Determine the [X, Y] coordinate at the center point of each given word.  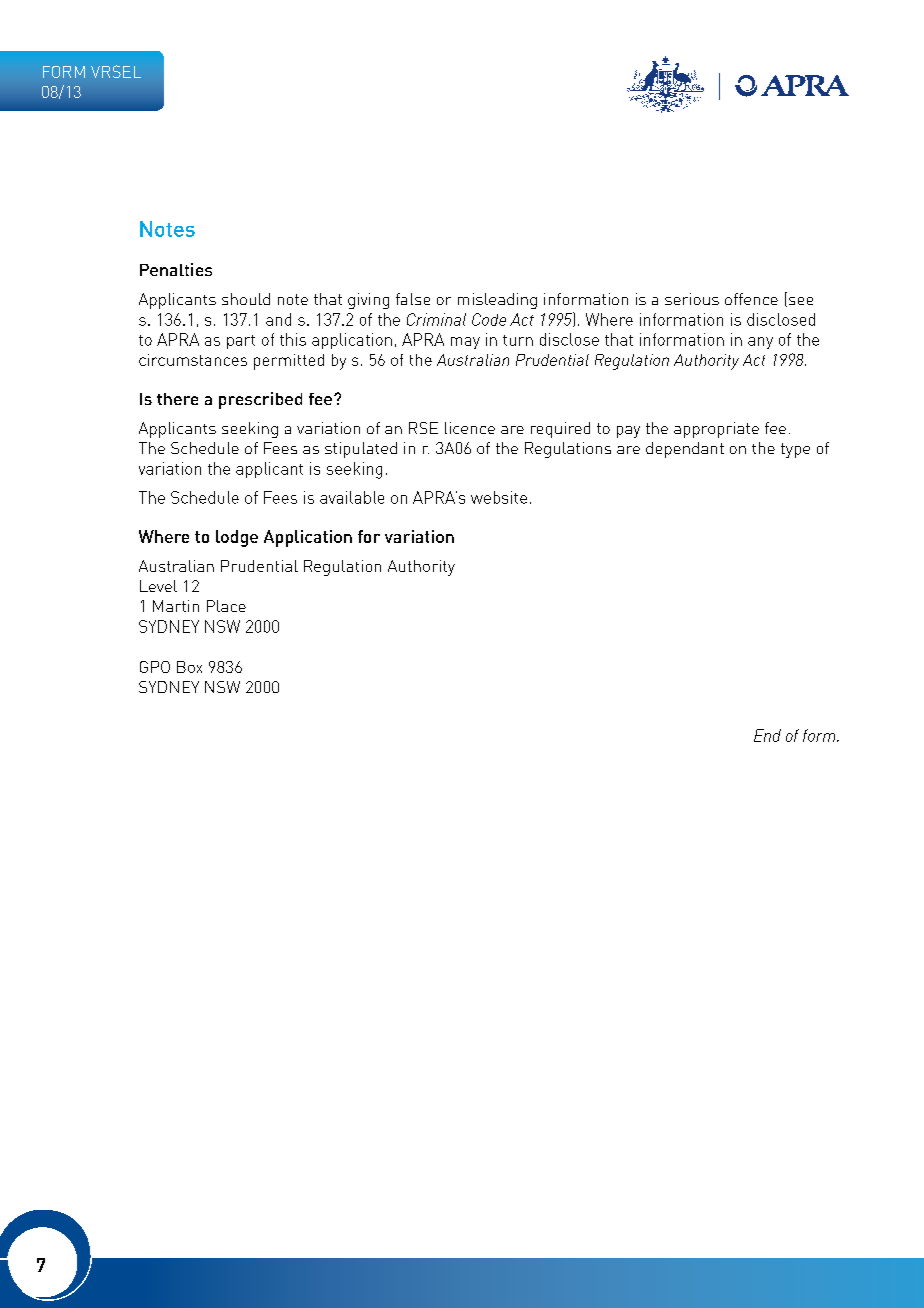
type [795, 450]
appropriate [716, 430]
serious [692, 299]
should [246, 299]
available [352, 497]
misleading [497, 301]
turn [518, 340]
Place [226, 606]
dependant [685, 450]
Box [189, 667]
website [499, 497]
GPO [155, 667]
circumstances [193, 360]
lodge [237, 538]
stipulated [361, 450]
